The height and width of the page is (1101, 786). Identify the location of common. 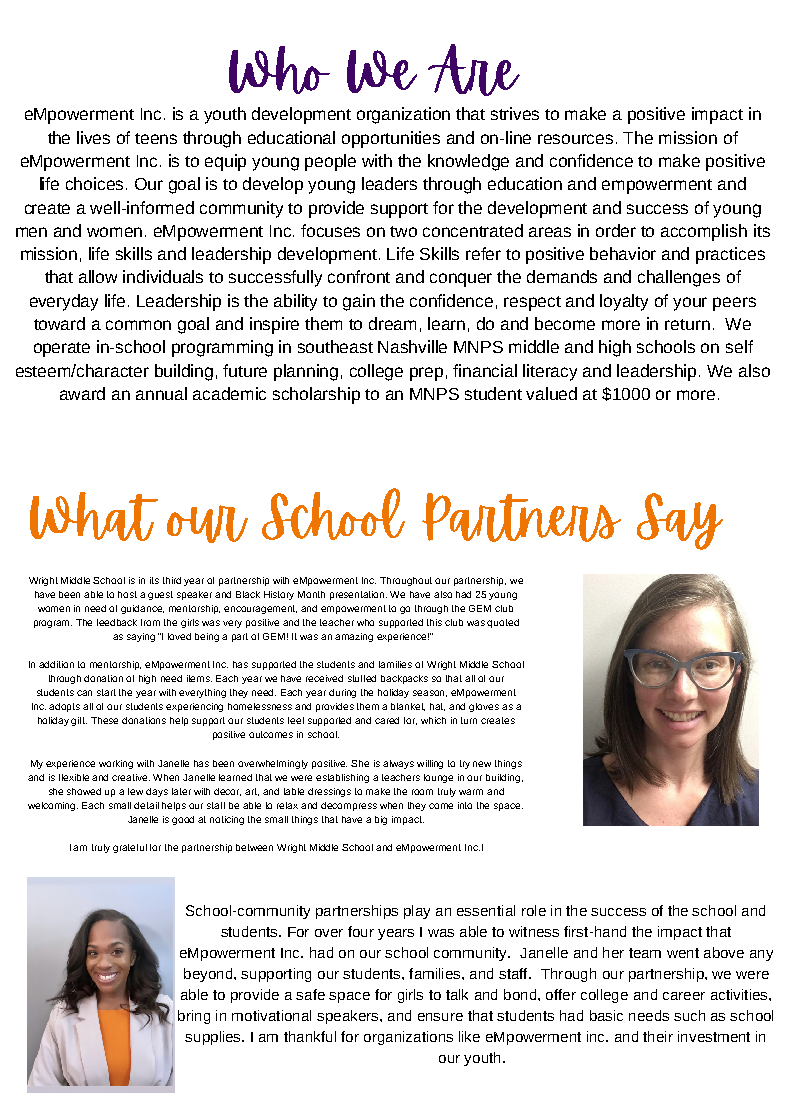
(138, 325).
